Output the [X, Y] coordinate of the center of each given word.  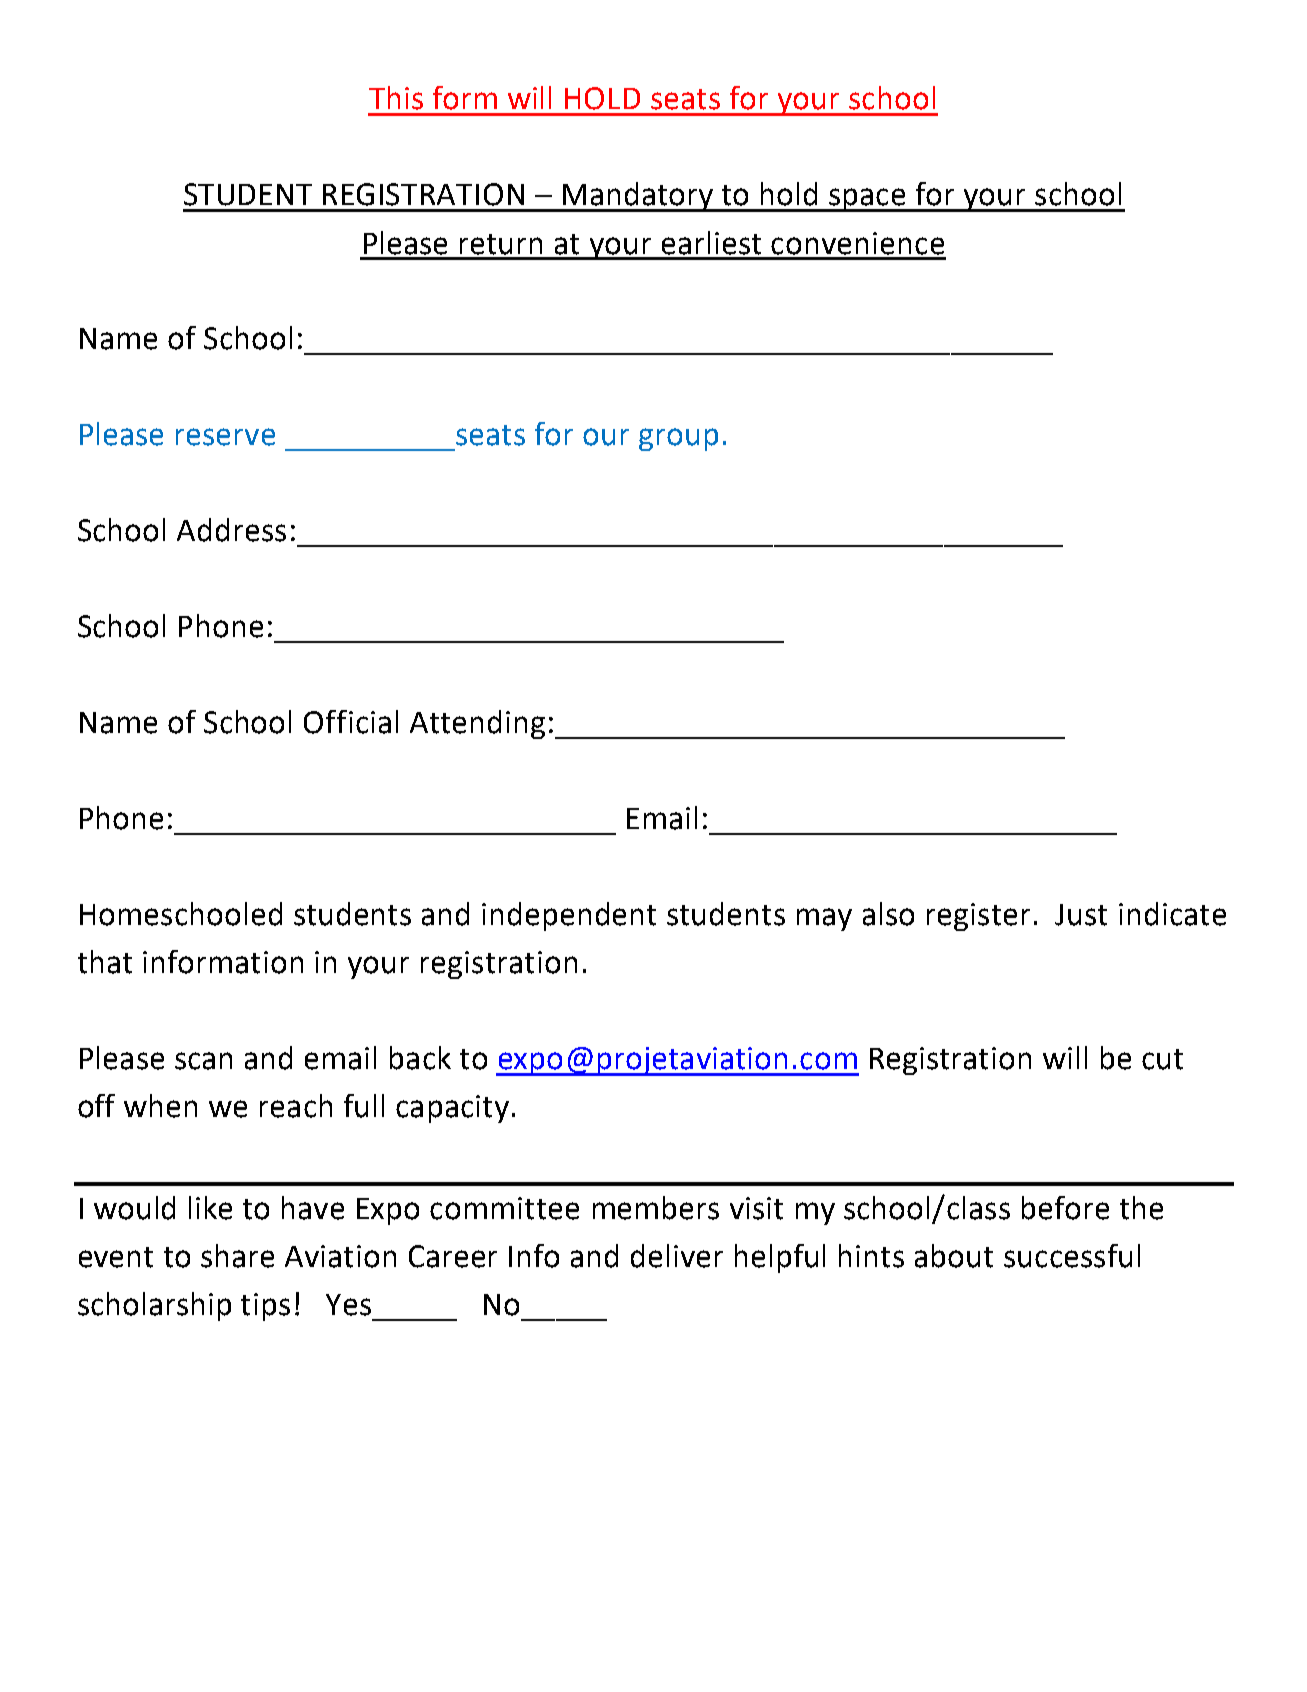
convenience [857, 243]
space [867, 200]
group [678, 439]
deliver [677, 1256]
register [978, 917]
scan [203, 1061]
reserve [225, 437]
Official [351, 722]
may [824, 919]
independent [569, 916]
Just [1081, 915]
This [396, 98]
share [237, 1256]
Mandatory [638, 197]
